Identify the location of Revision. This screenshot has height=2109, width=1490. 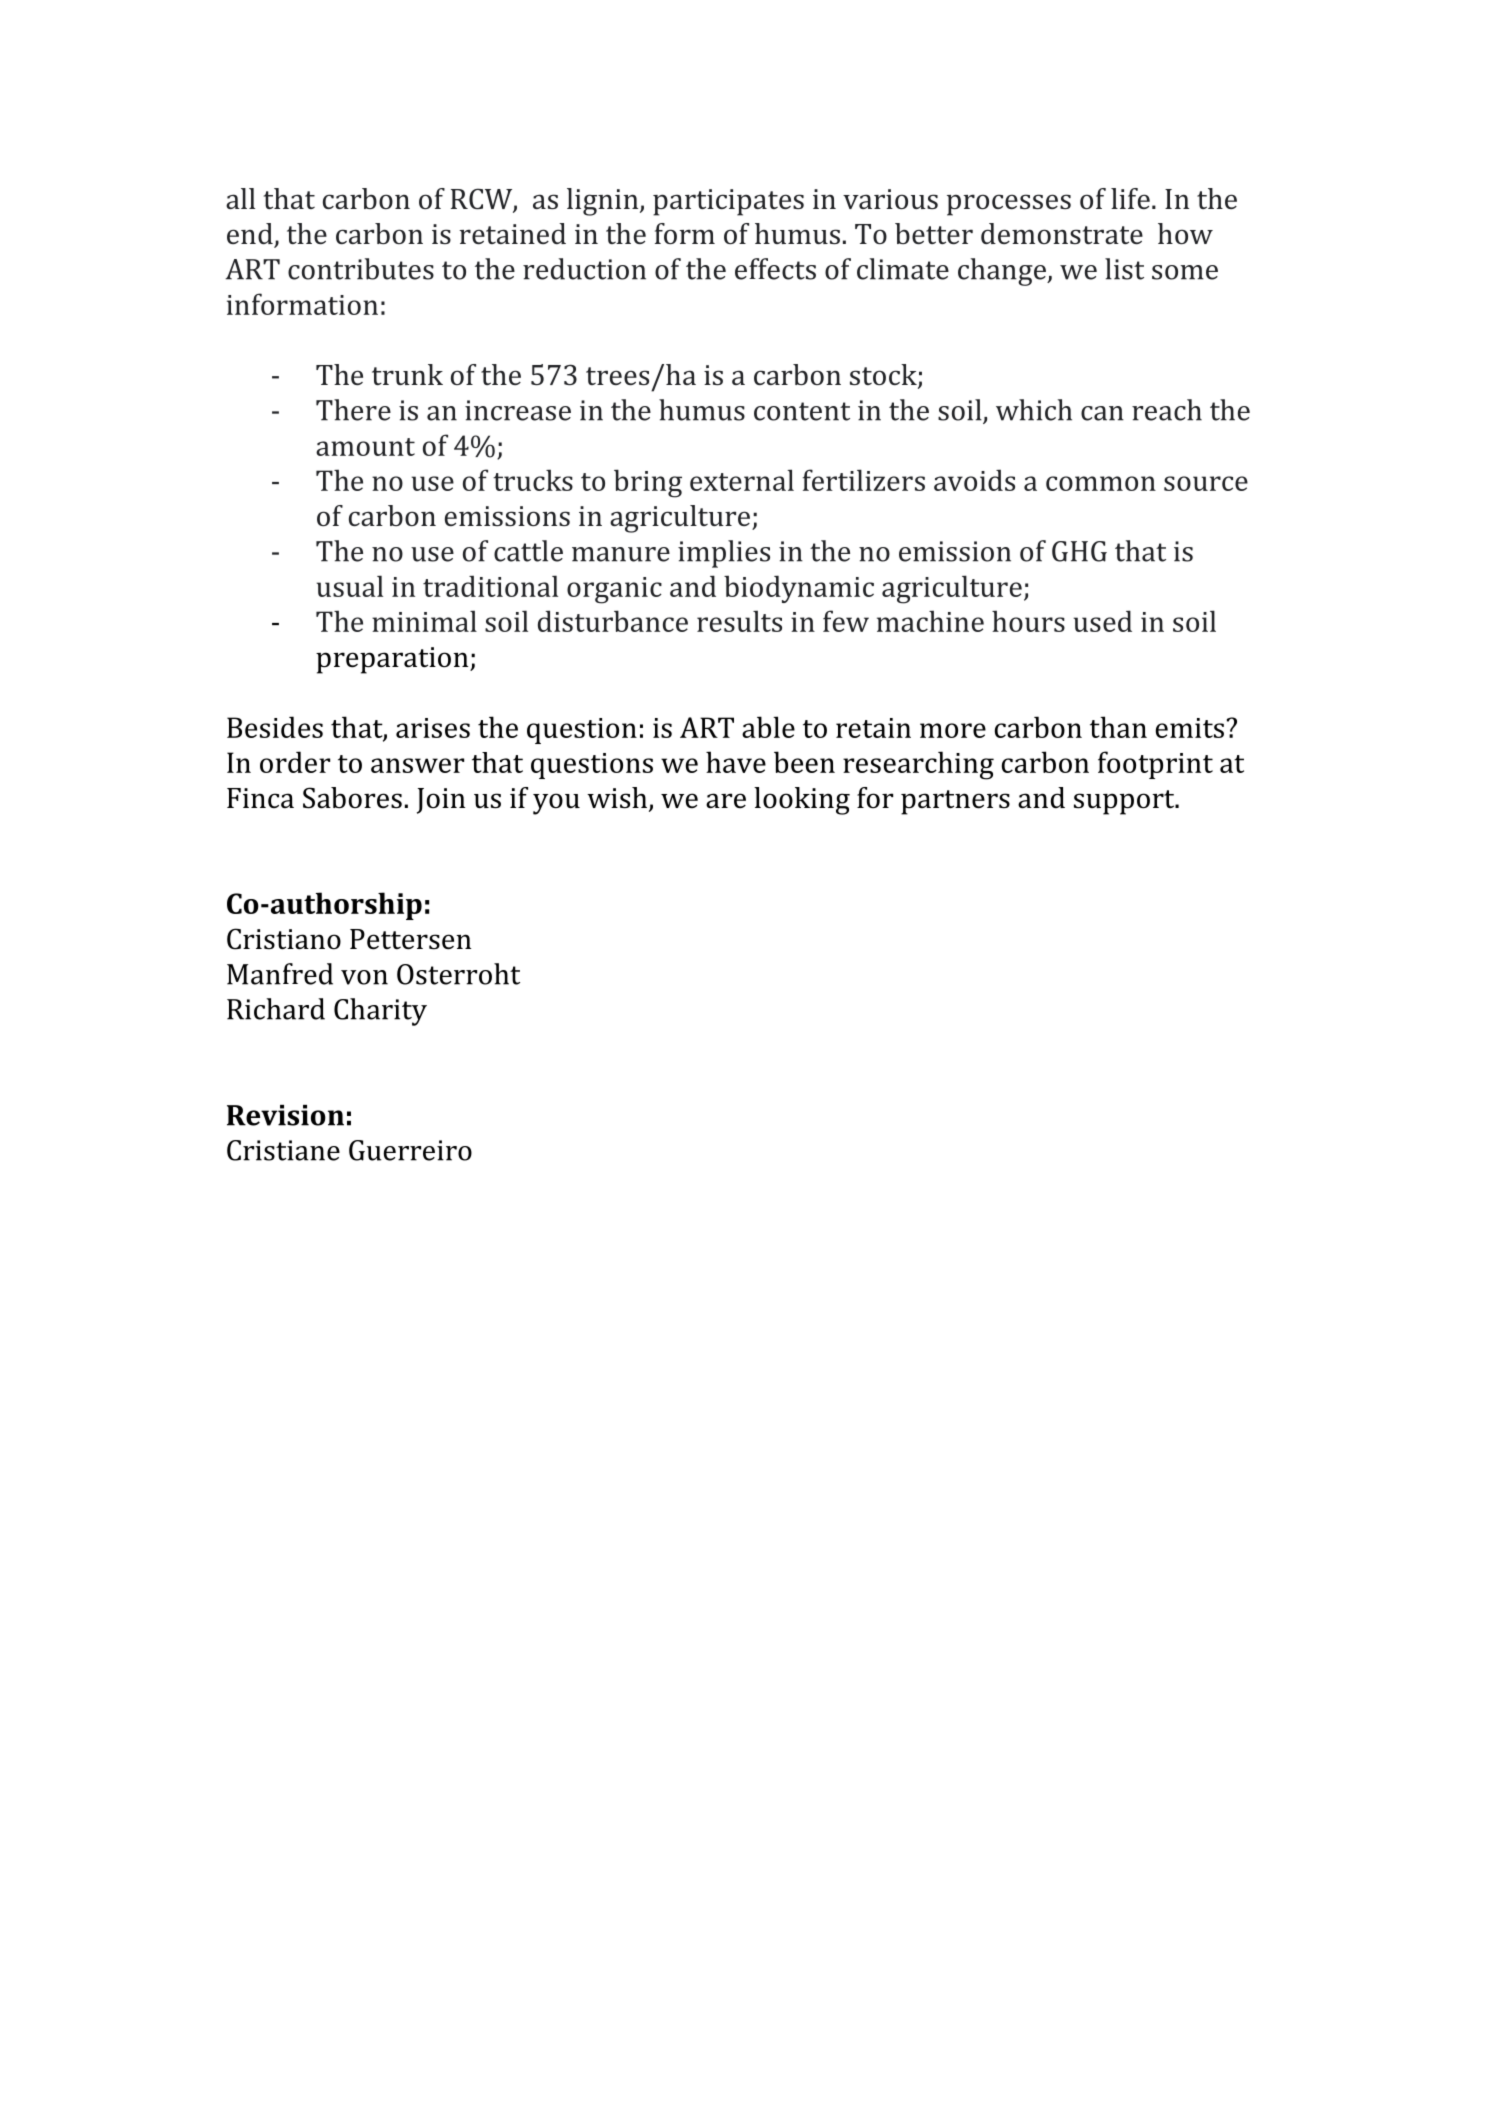
(285, 1115).
